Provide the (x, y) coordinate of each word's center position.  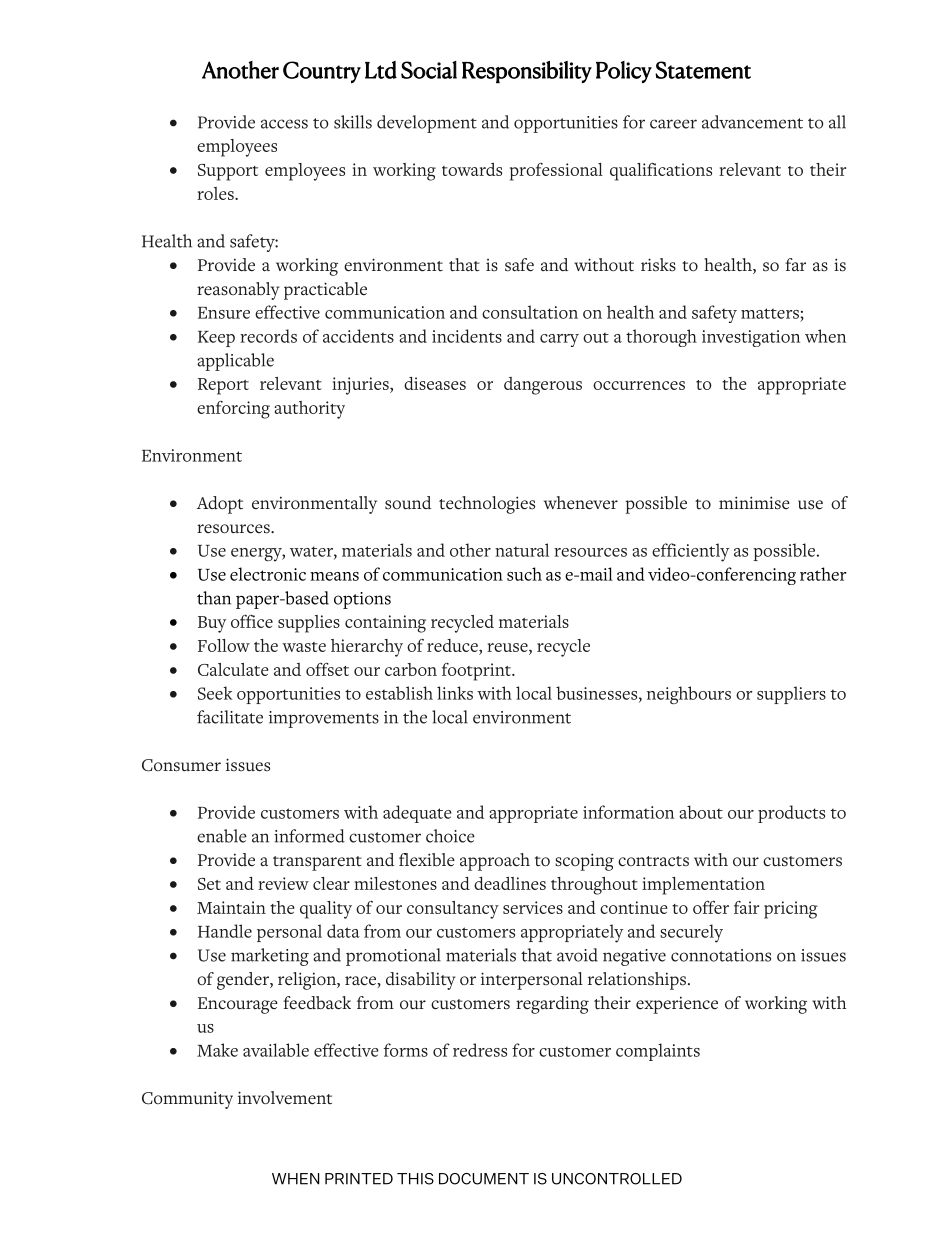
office (252, 621)
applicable (235, 362)
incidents (467, 336)
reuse (508, 649)
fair (746, 907)
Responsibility (527, 72)
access (284, 124)
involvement (285, 1098)
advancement (752, 122)
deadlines (510, 883)
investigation (751, 338)
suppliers (791, 695)
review (283, 883)
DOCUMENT (484, 1179)
